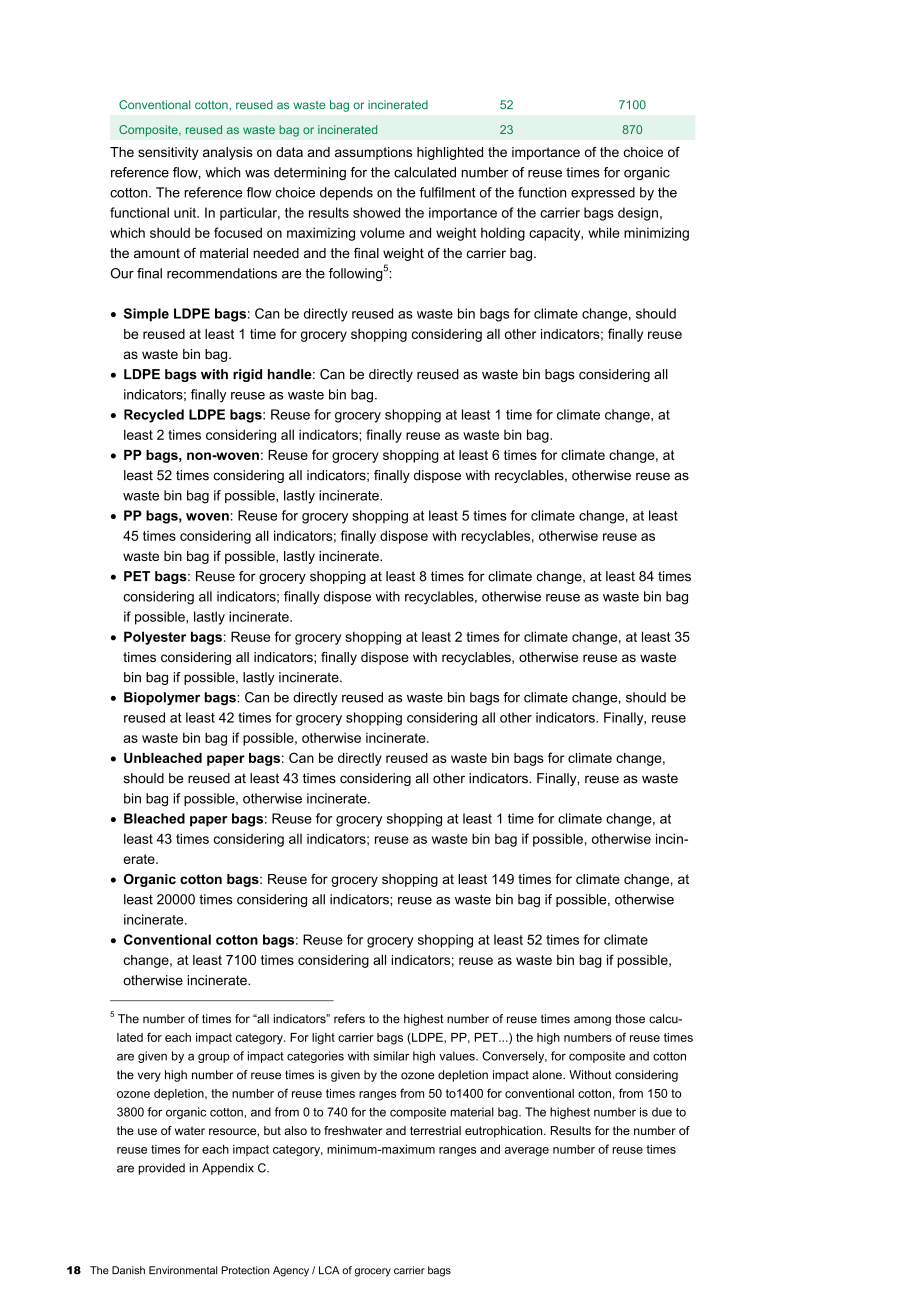  I want to click on Biopolymer, so click(162, 698).
